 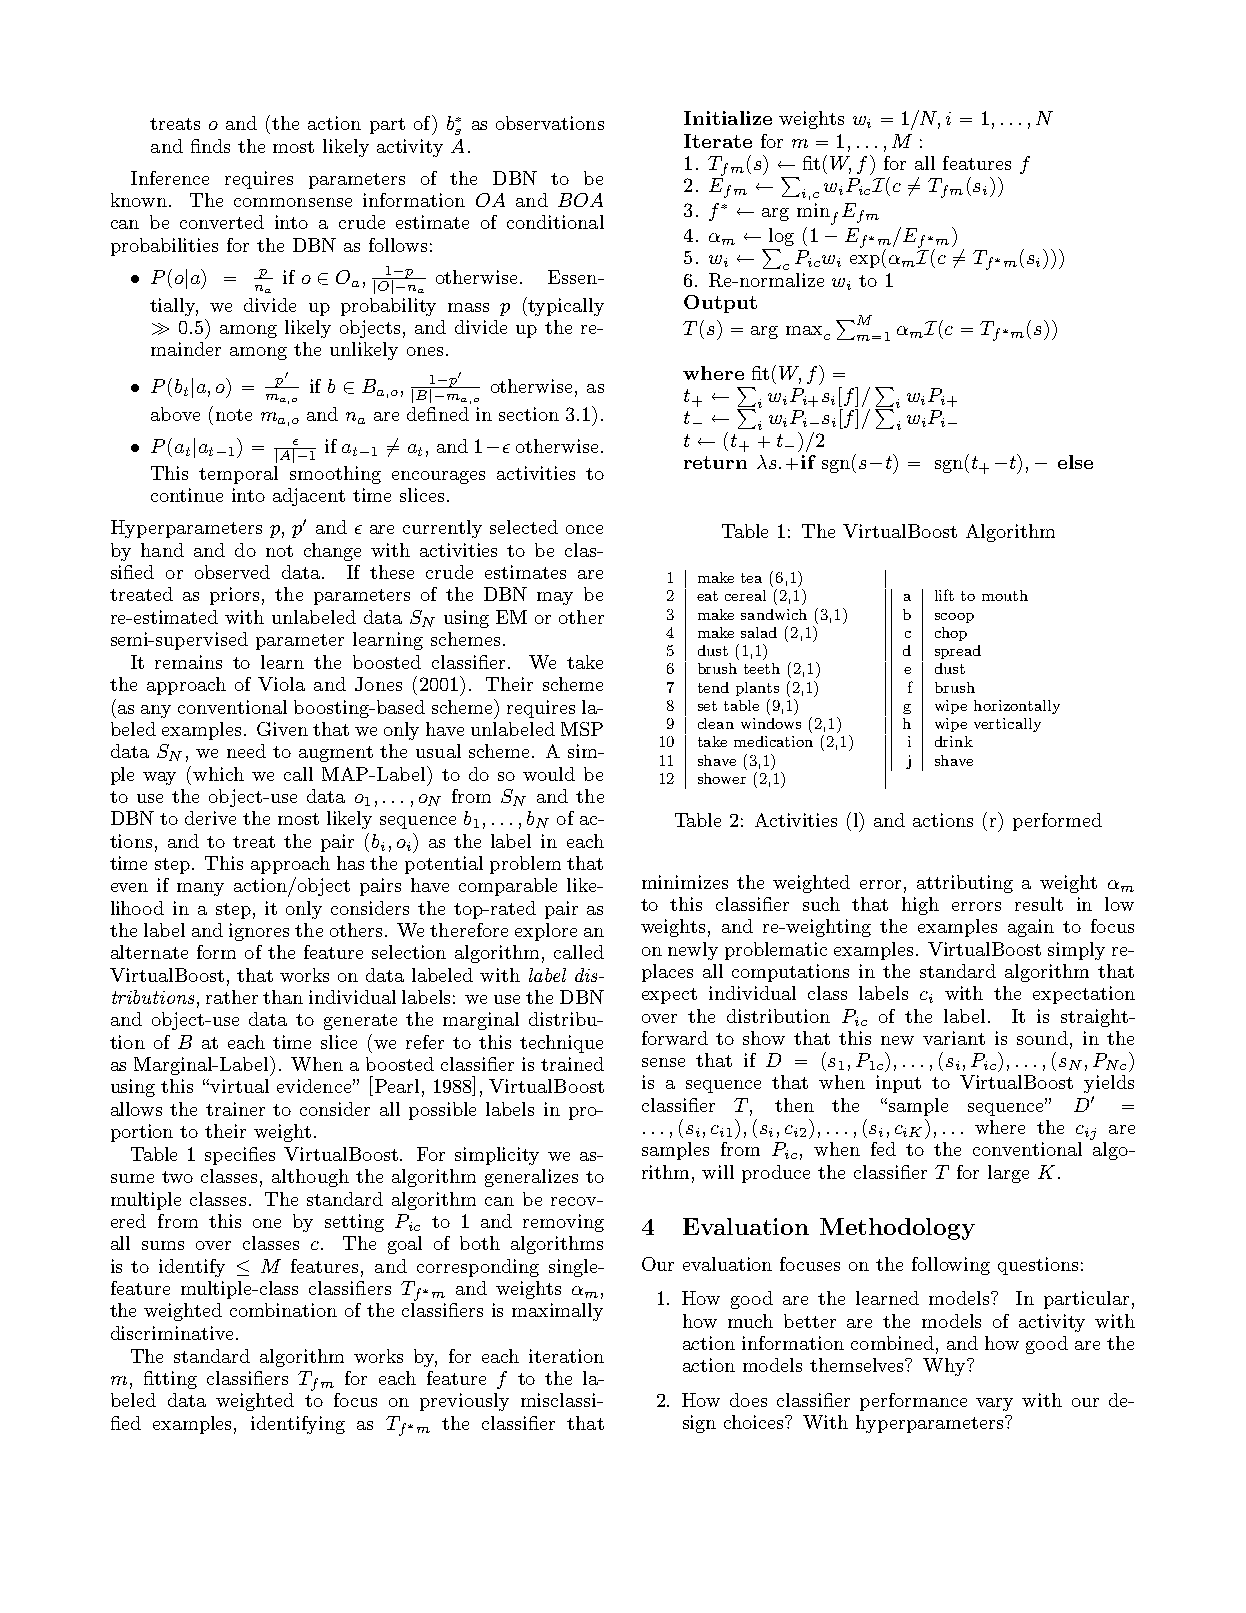 What do you see at coordinates (170, 1380) in the screenshot?
I see `fitting` at bounding box center [170, 1380].
